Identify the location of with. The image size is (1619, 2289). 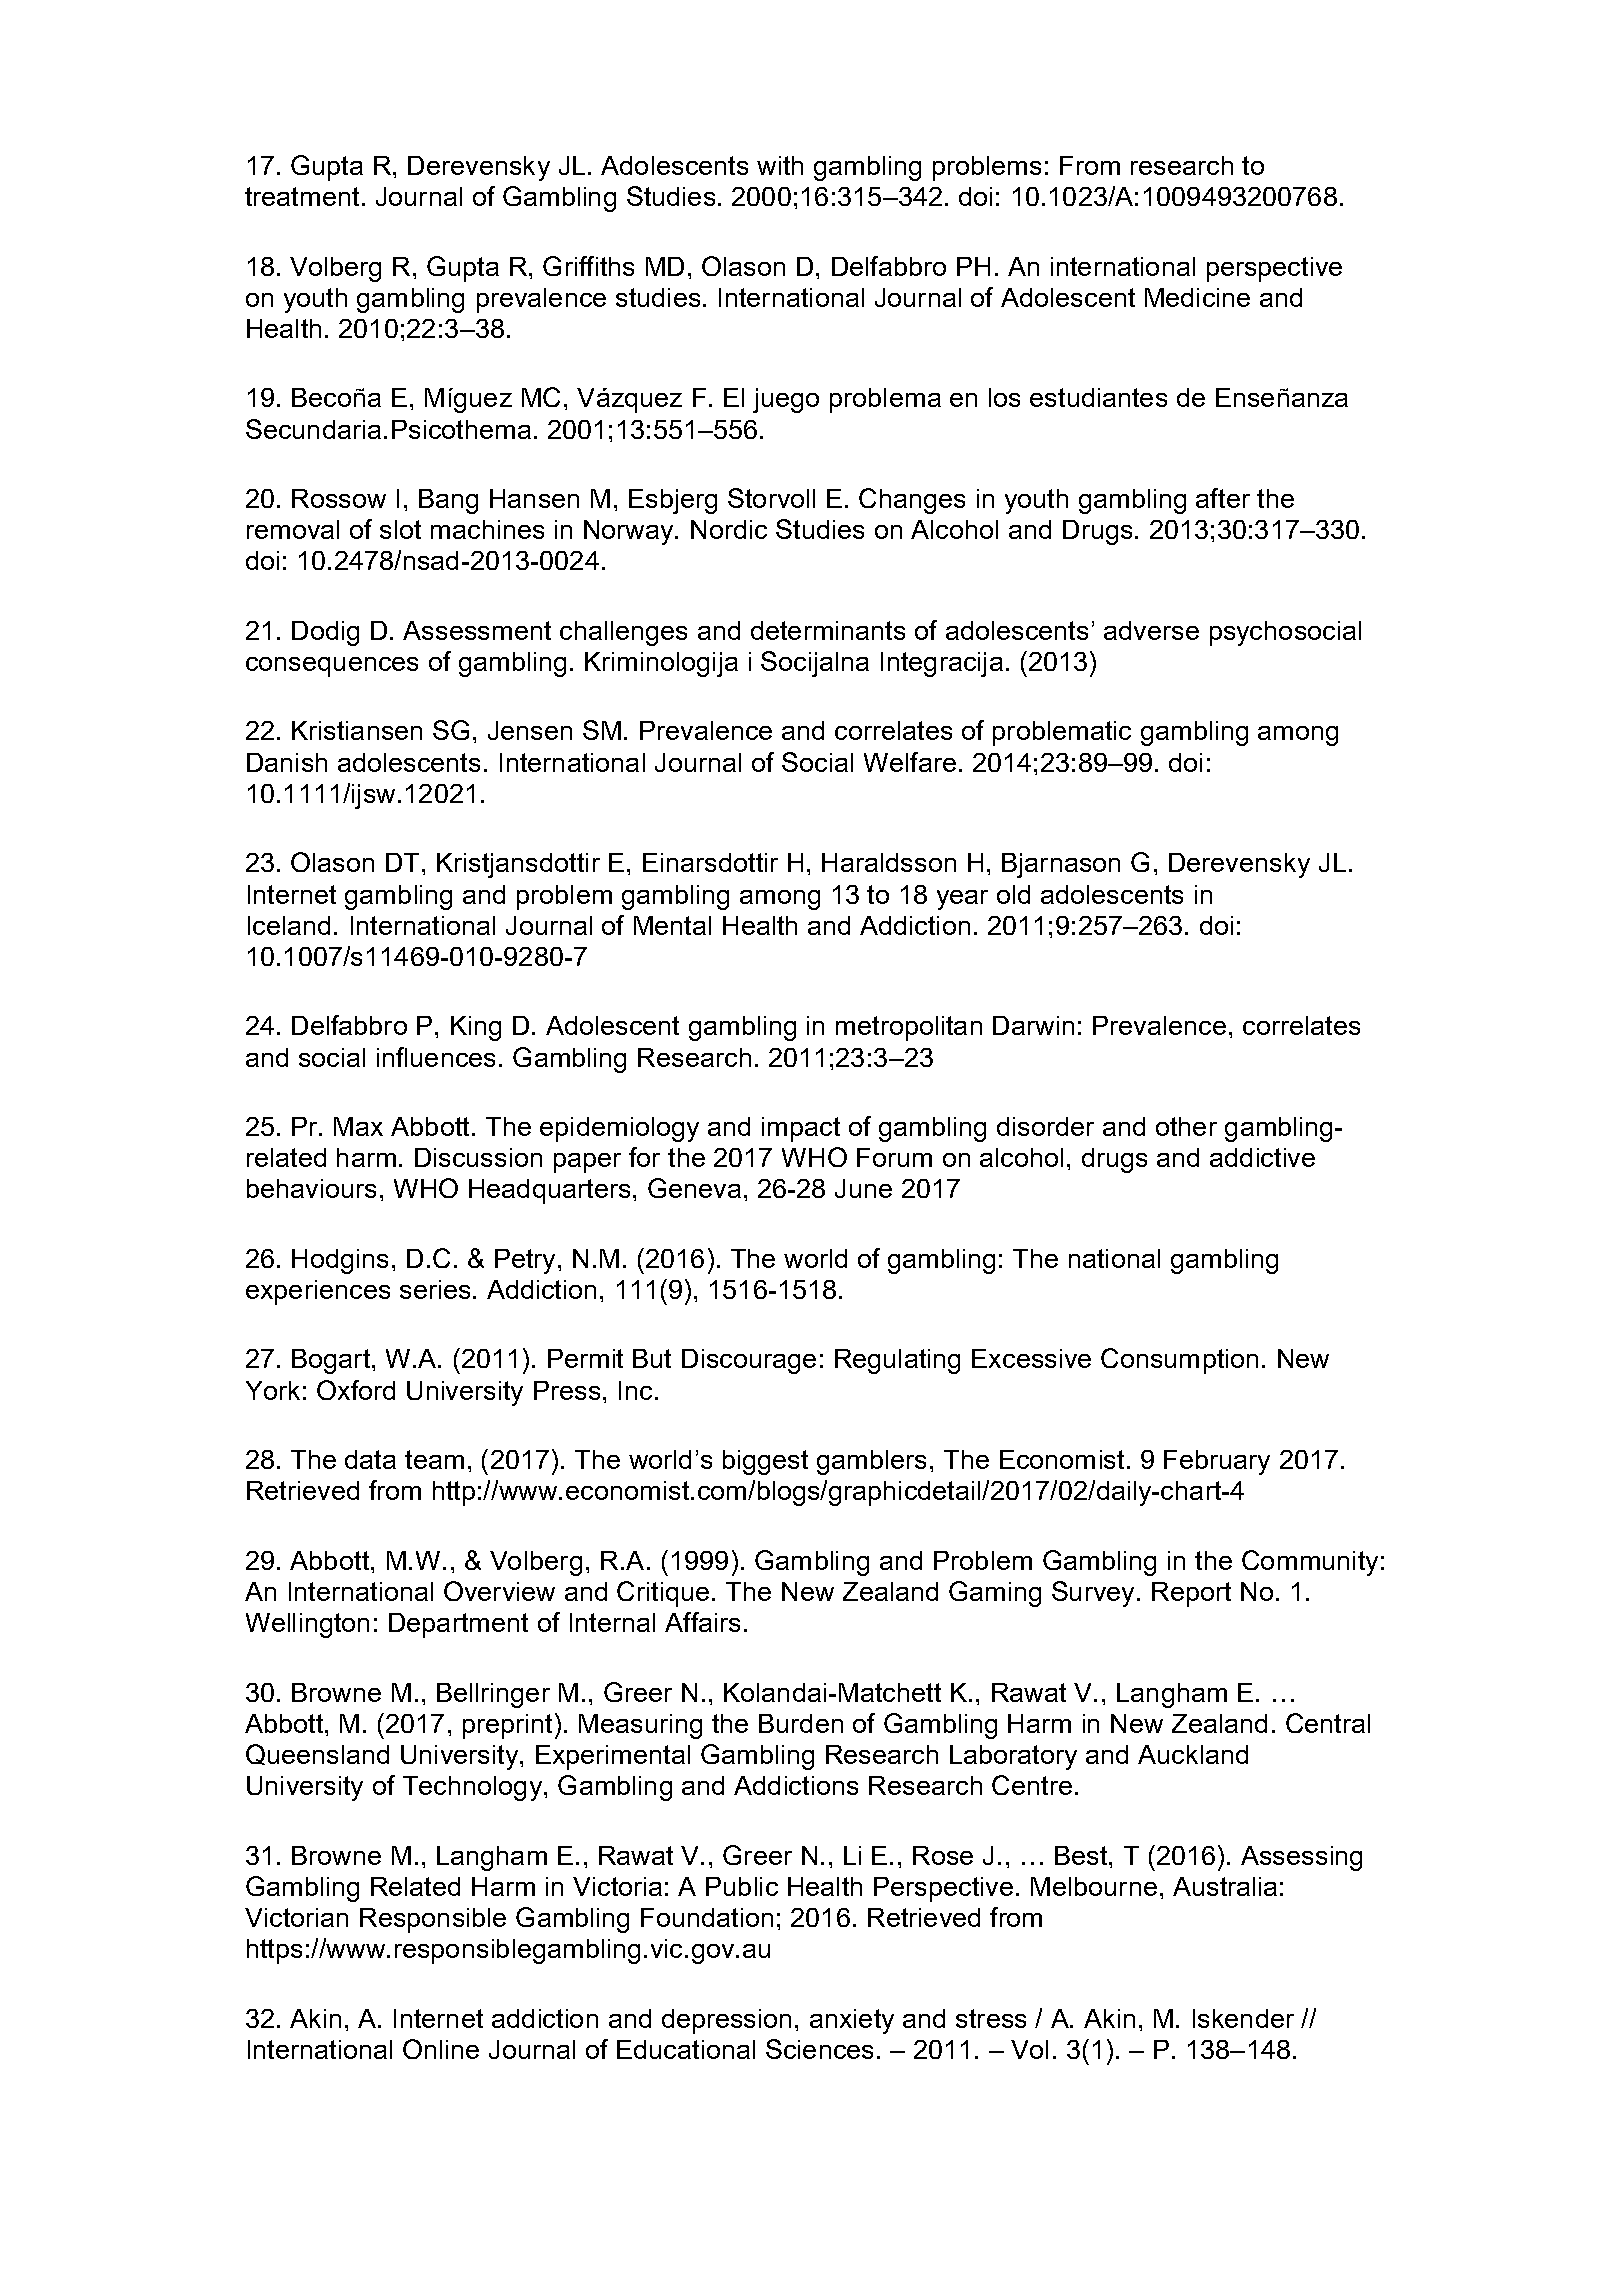
(780, 165).
